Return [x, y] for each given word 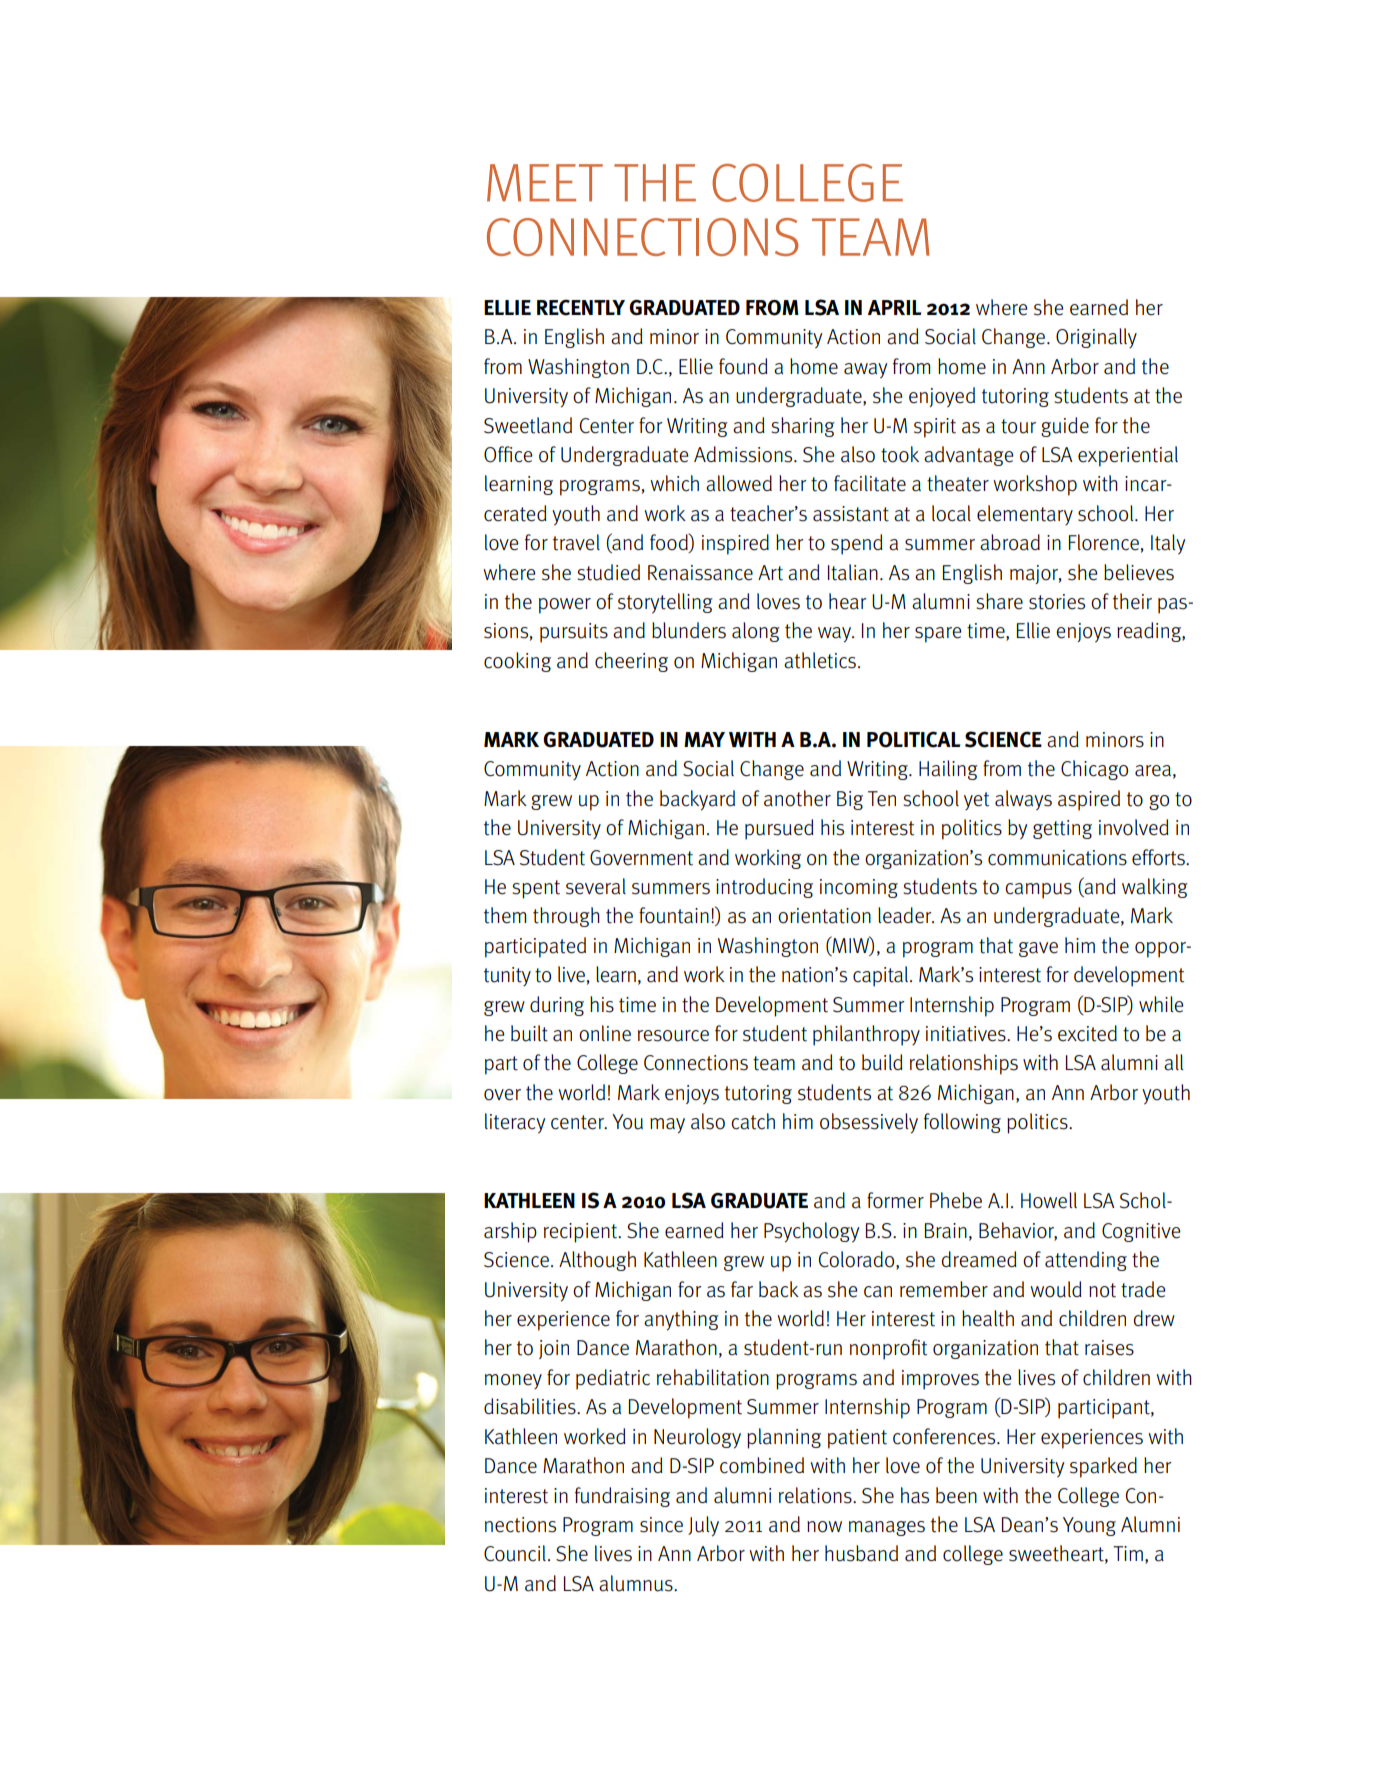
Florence [1104, 542]
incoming [859, 888]
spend [857, 544]
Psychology [811, 1232]
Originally [1096, 338]
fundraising [622, 1497]
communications [1057, 858]
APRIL [894, 307]
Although [597, 1261]
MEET [545, 183]
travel [576, 542]
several [596, 886]
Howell [1049, 1200]
